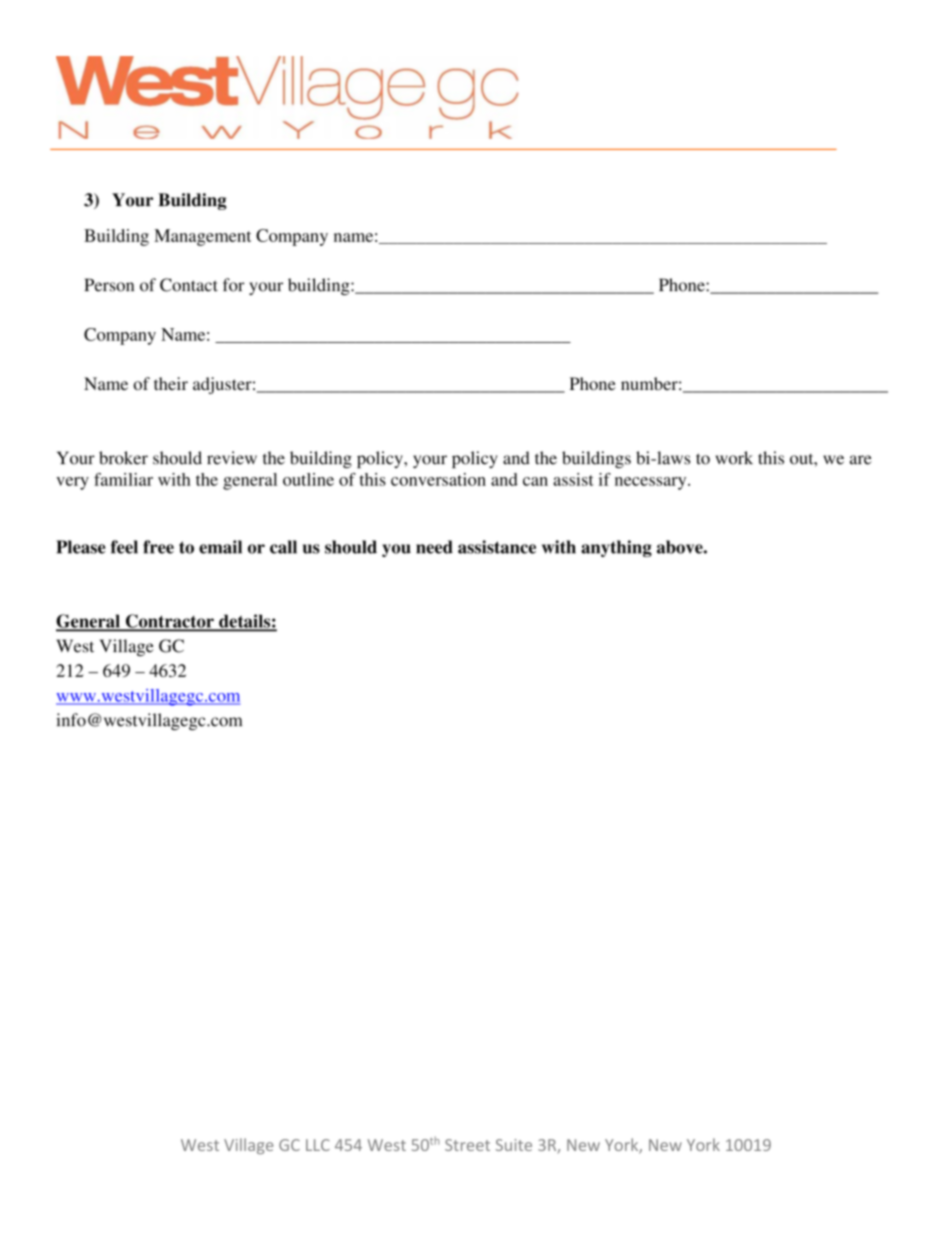  I want to click on need, so click(434, 547).
